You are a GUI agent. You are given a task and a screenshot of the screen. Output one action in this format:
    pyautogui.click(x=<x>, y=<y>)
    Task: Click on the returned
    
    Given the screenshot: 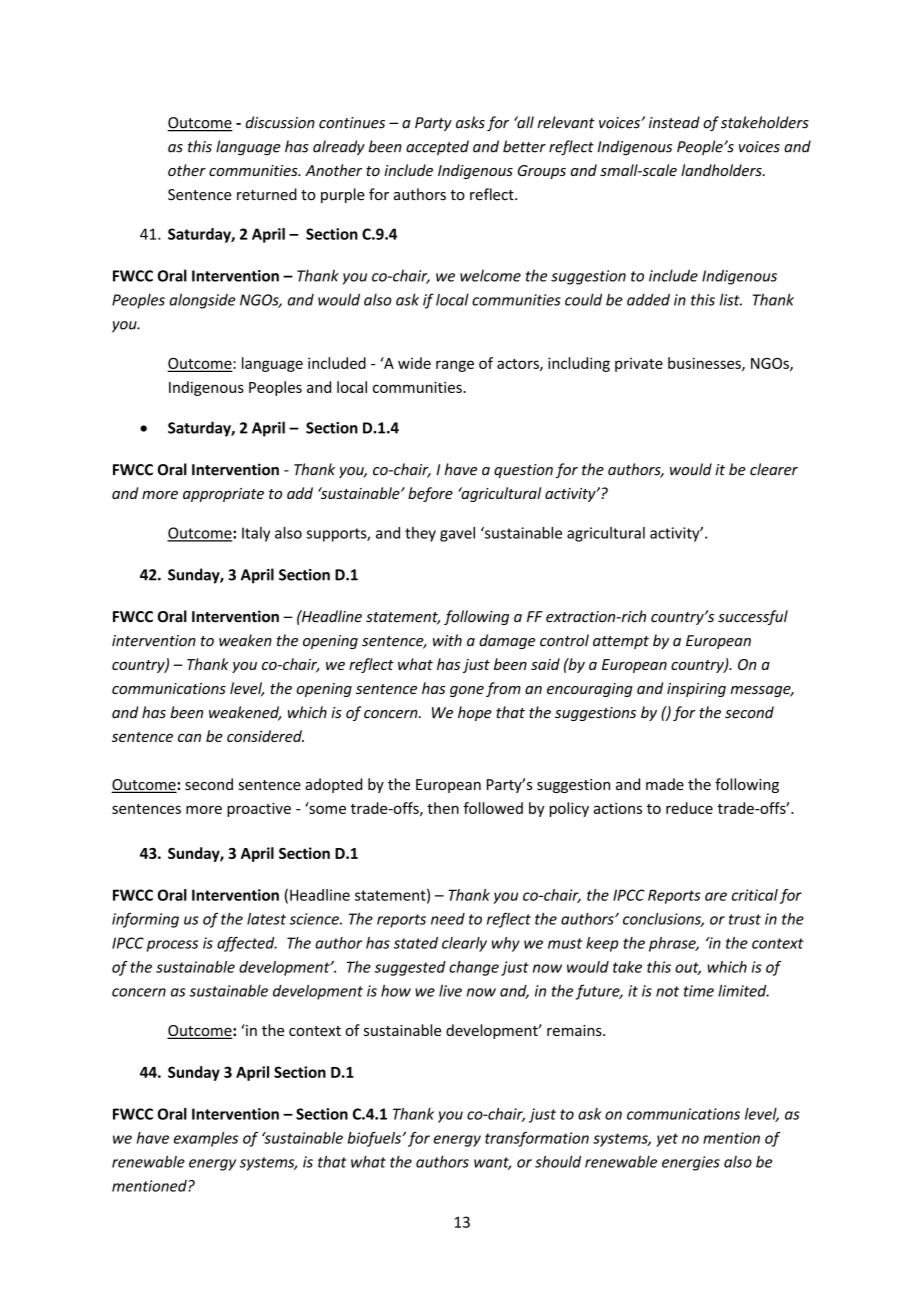 What is the action you would take?
    pyautogui.click(x=267, y=194)
